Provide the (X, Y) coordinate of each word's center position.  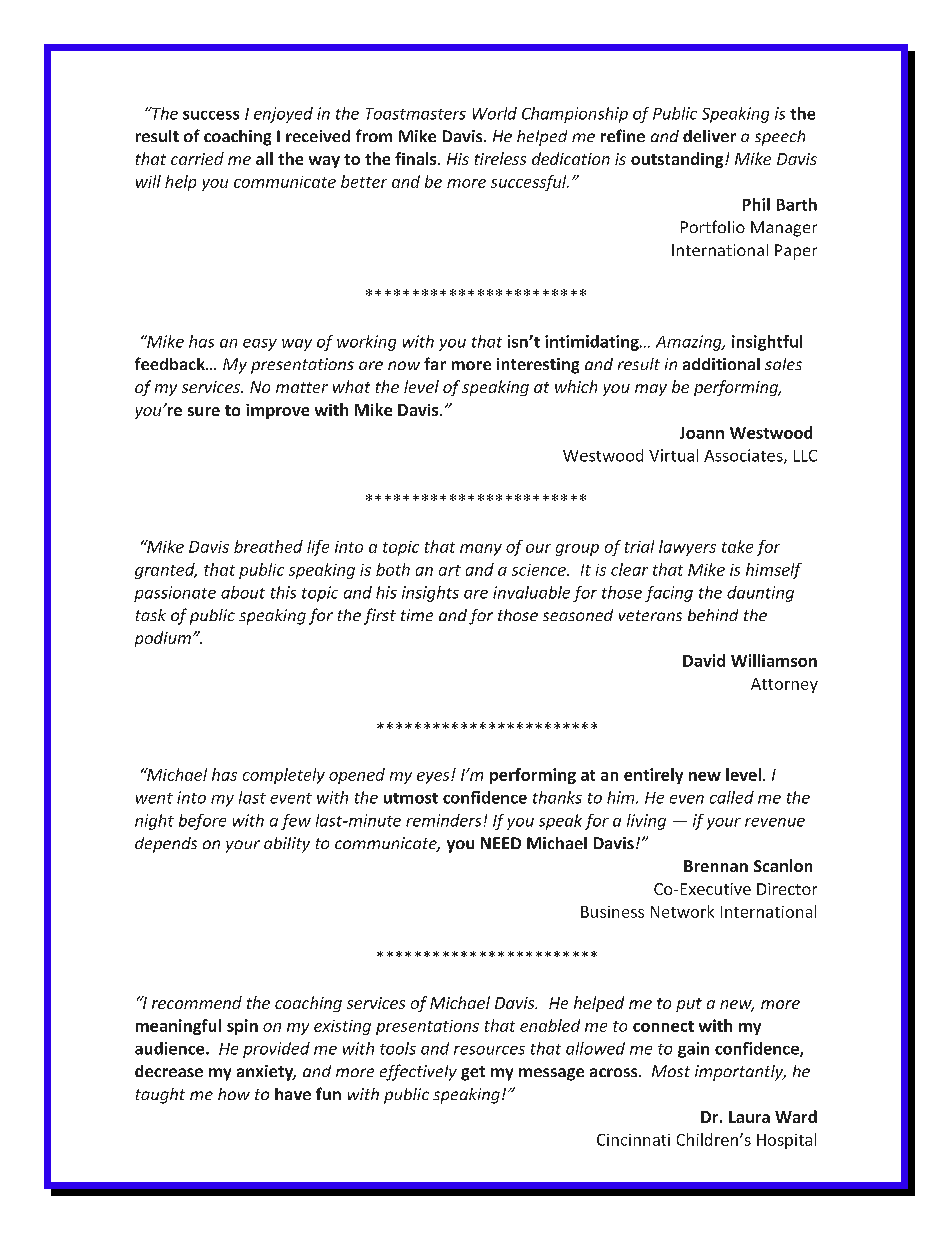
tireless (500, 158)
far (435, 363)
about (243, 592)
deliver (709, 136)
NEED (501, 843)
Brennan (716, 866)
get (473, 1073)
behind (713, 615)
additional (721, 364)
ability (287, 845)
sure (204, 411)
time (417, 615)
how (234, 1094)
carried (197, 158)
